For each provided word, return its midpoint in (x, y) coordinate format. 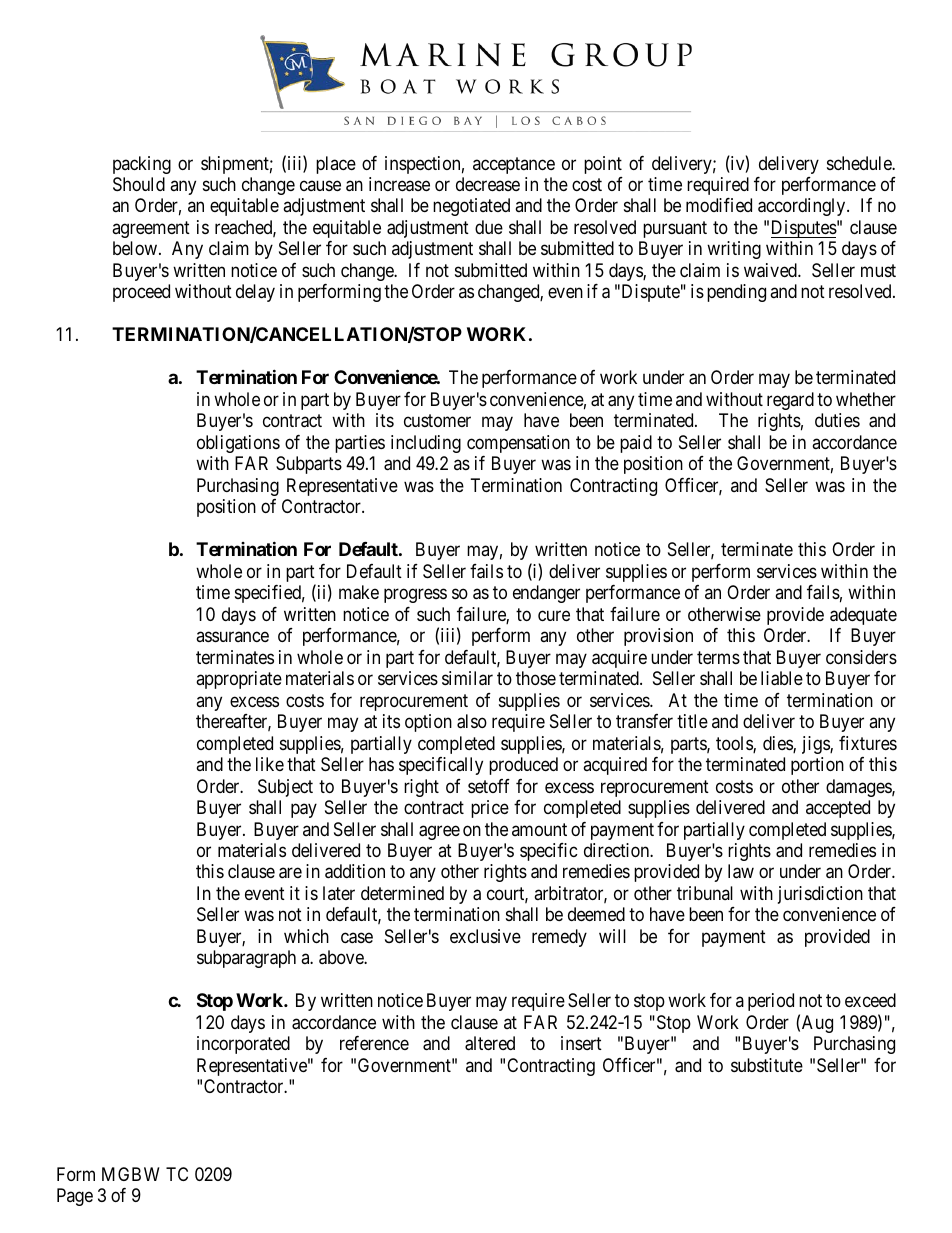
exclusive (485, 936)
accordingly (803, 207)
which (306, 936)
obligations (238, 444)
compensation (518, 444)
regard (790, 401)
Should (139, 184)
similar (467, 678)
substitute (767, 1065)
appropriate (239, 680)
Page (75, 1197)
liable (782, 678)
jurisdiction (820, 895)
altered (490, 1043)
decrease (488, 184)
